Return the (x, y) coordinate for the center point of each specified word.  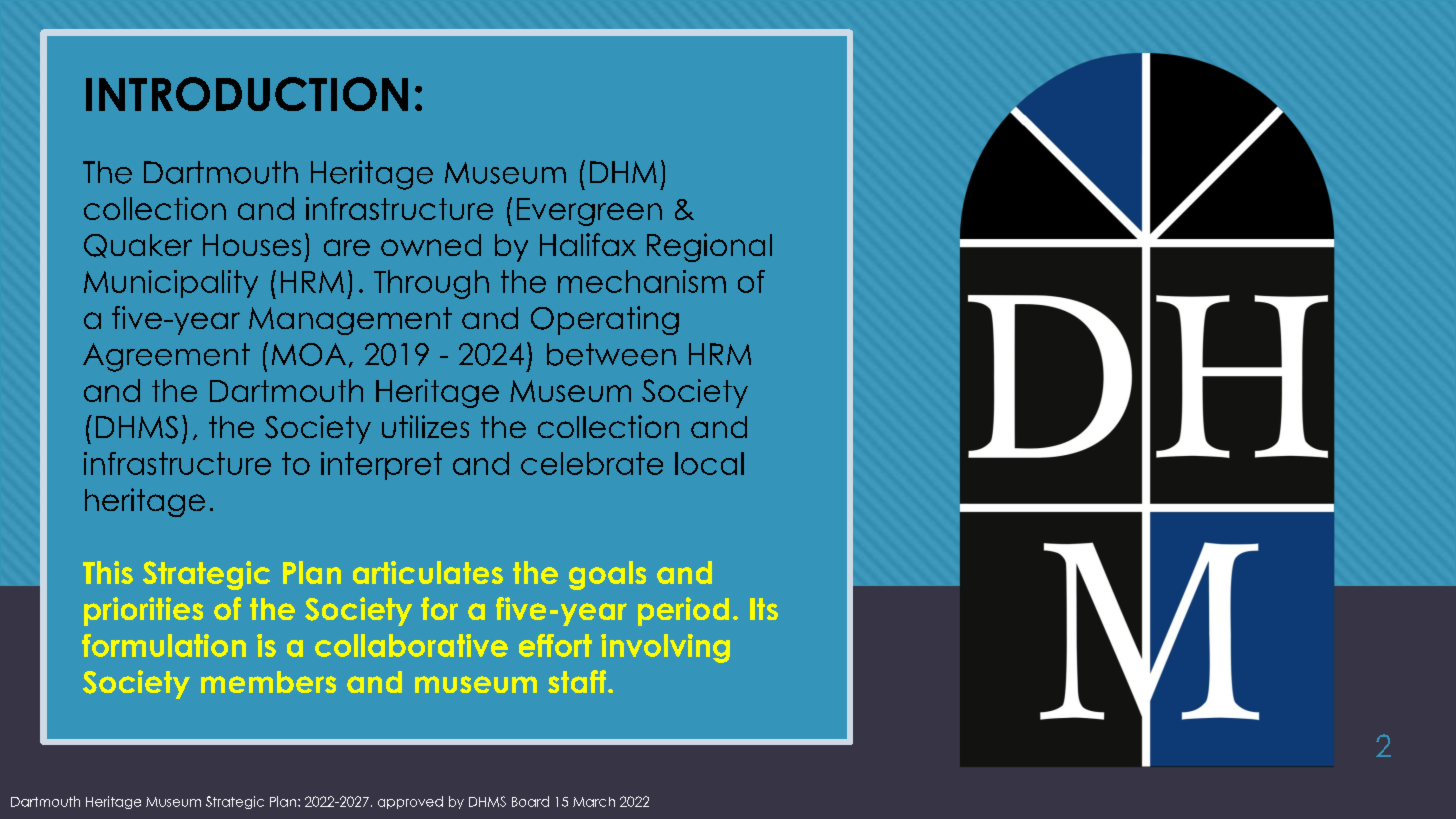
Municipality (171, 284)
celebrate (592, 463)
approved (410, 802)
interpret (381, 466)
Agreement (166, 357)
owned (431, 245)
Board (530, 801)
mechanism (642, 281)
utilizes (425, 426)
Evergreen (589, 212)
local (709, 463)
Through (431, 284)
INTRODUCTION (247, 94)
